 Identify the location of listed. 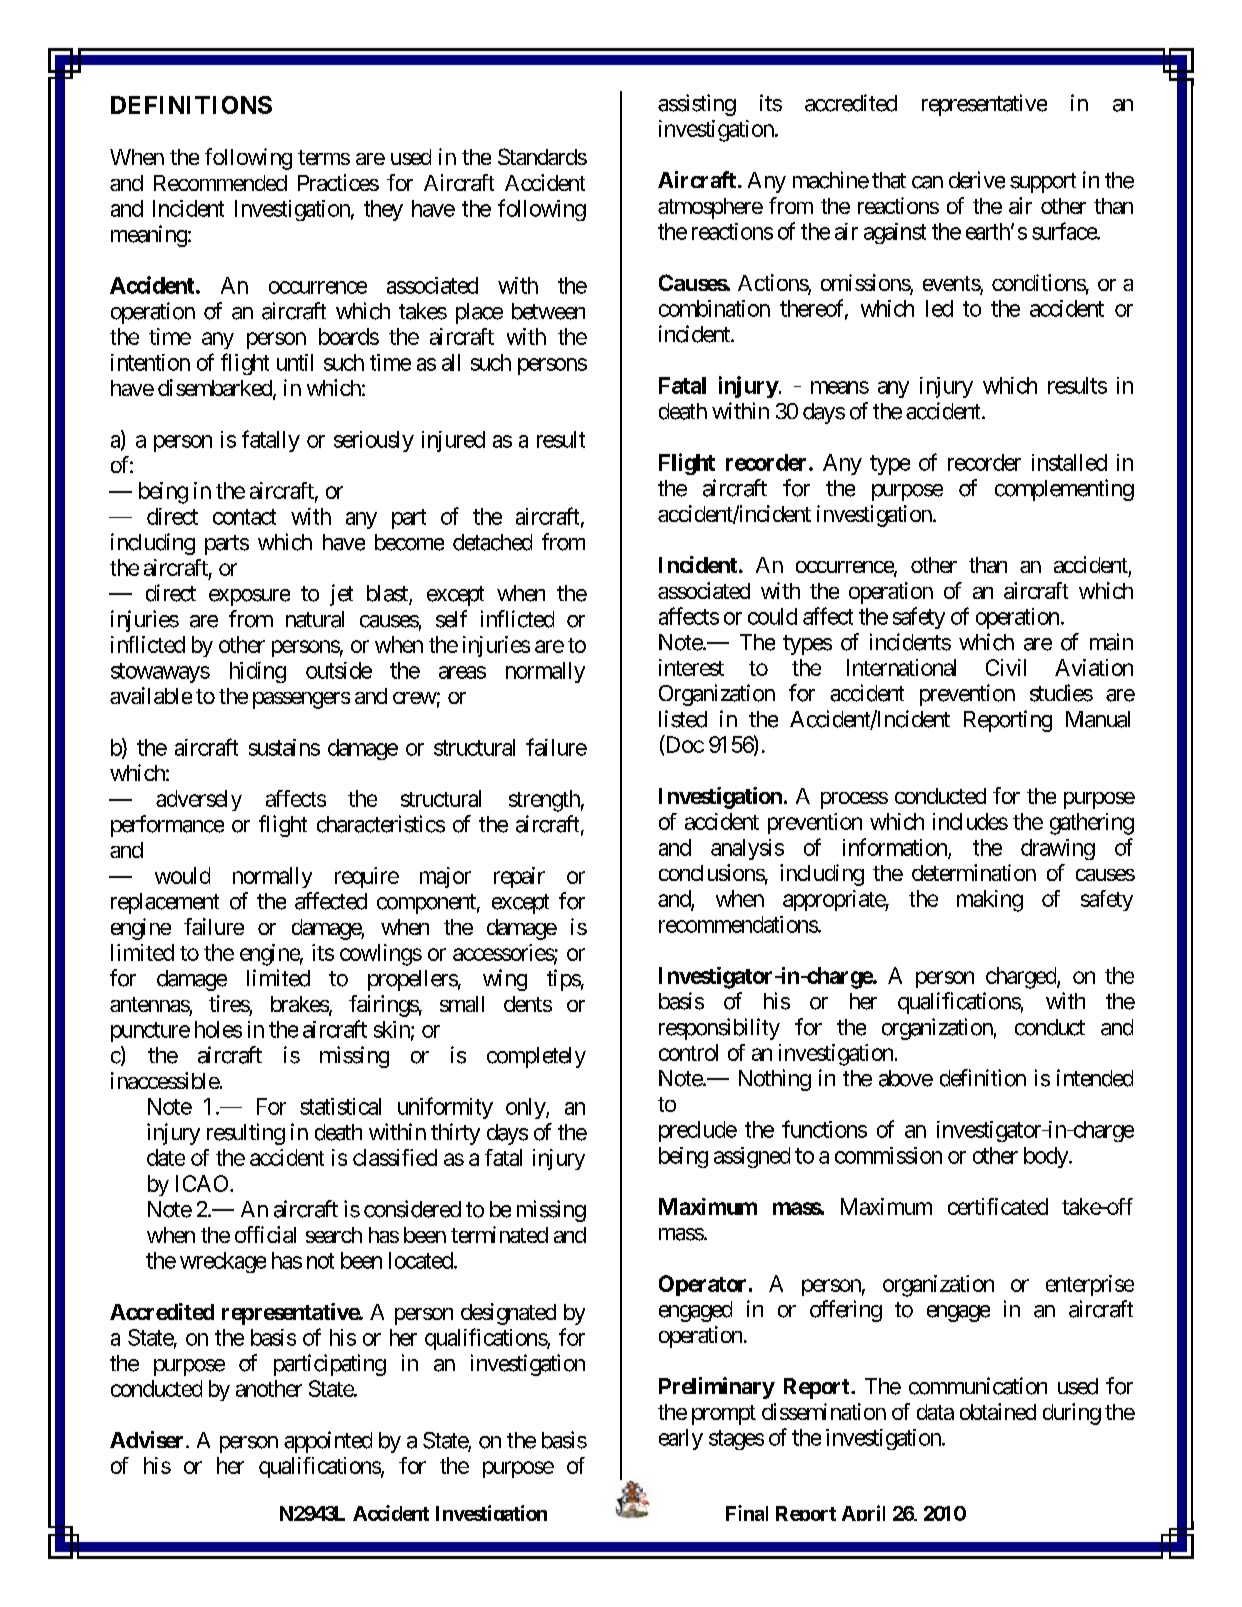
(683, 719).
